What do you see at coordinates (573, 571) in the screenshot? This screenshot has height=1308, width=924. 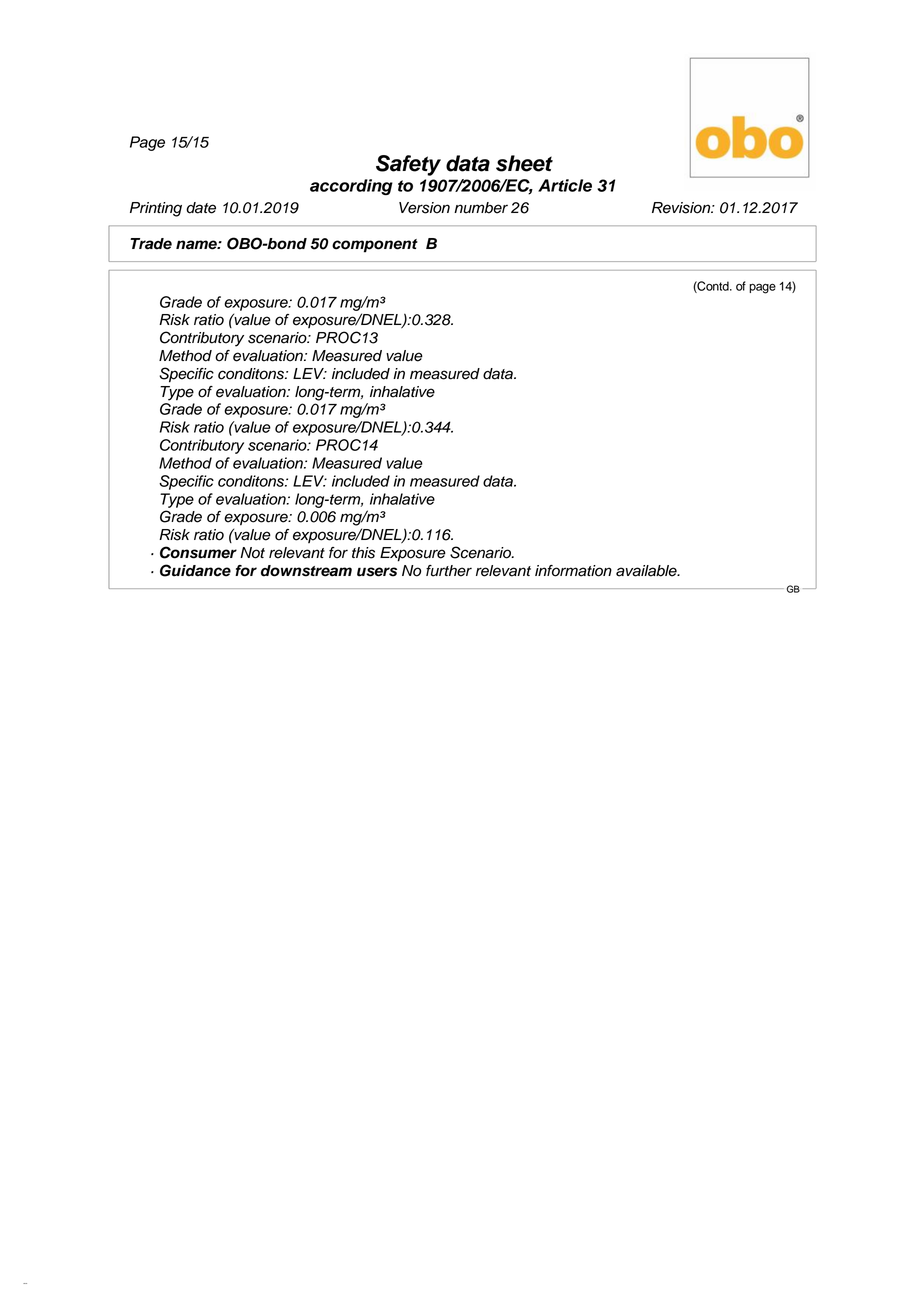 I see `information` at bounding box center [573, 571].
